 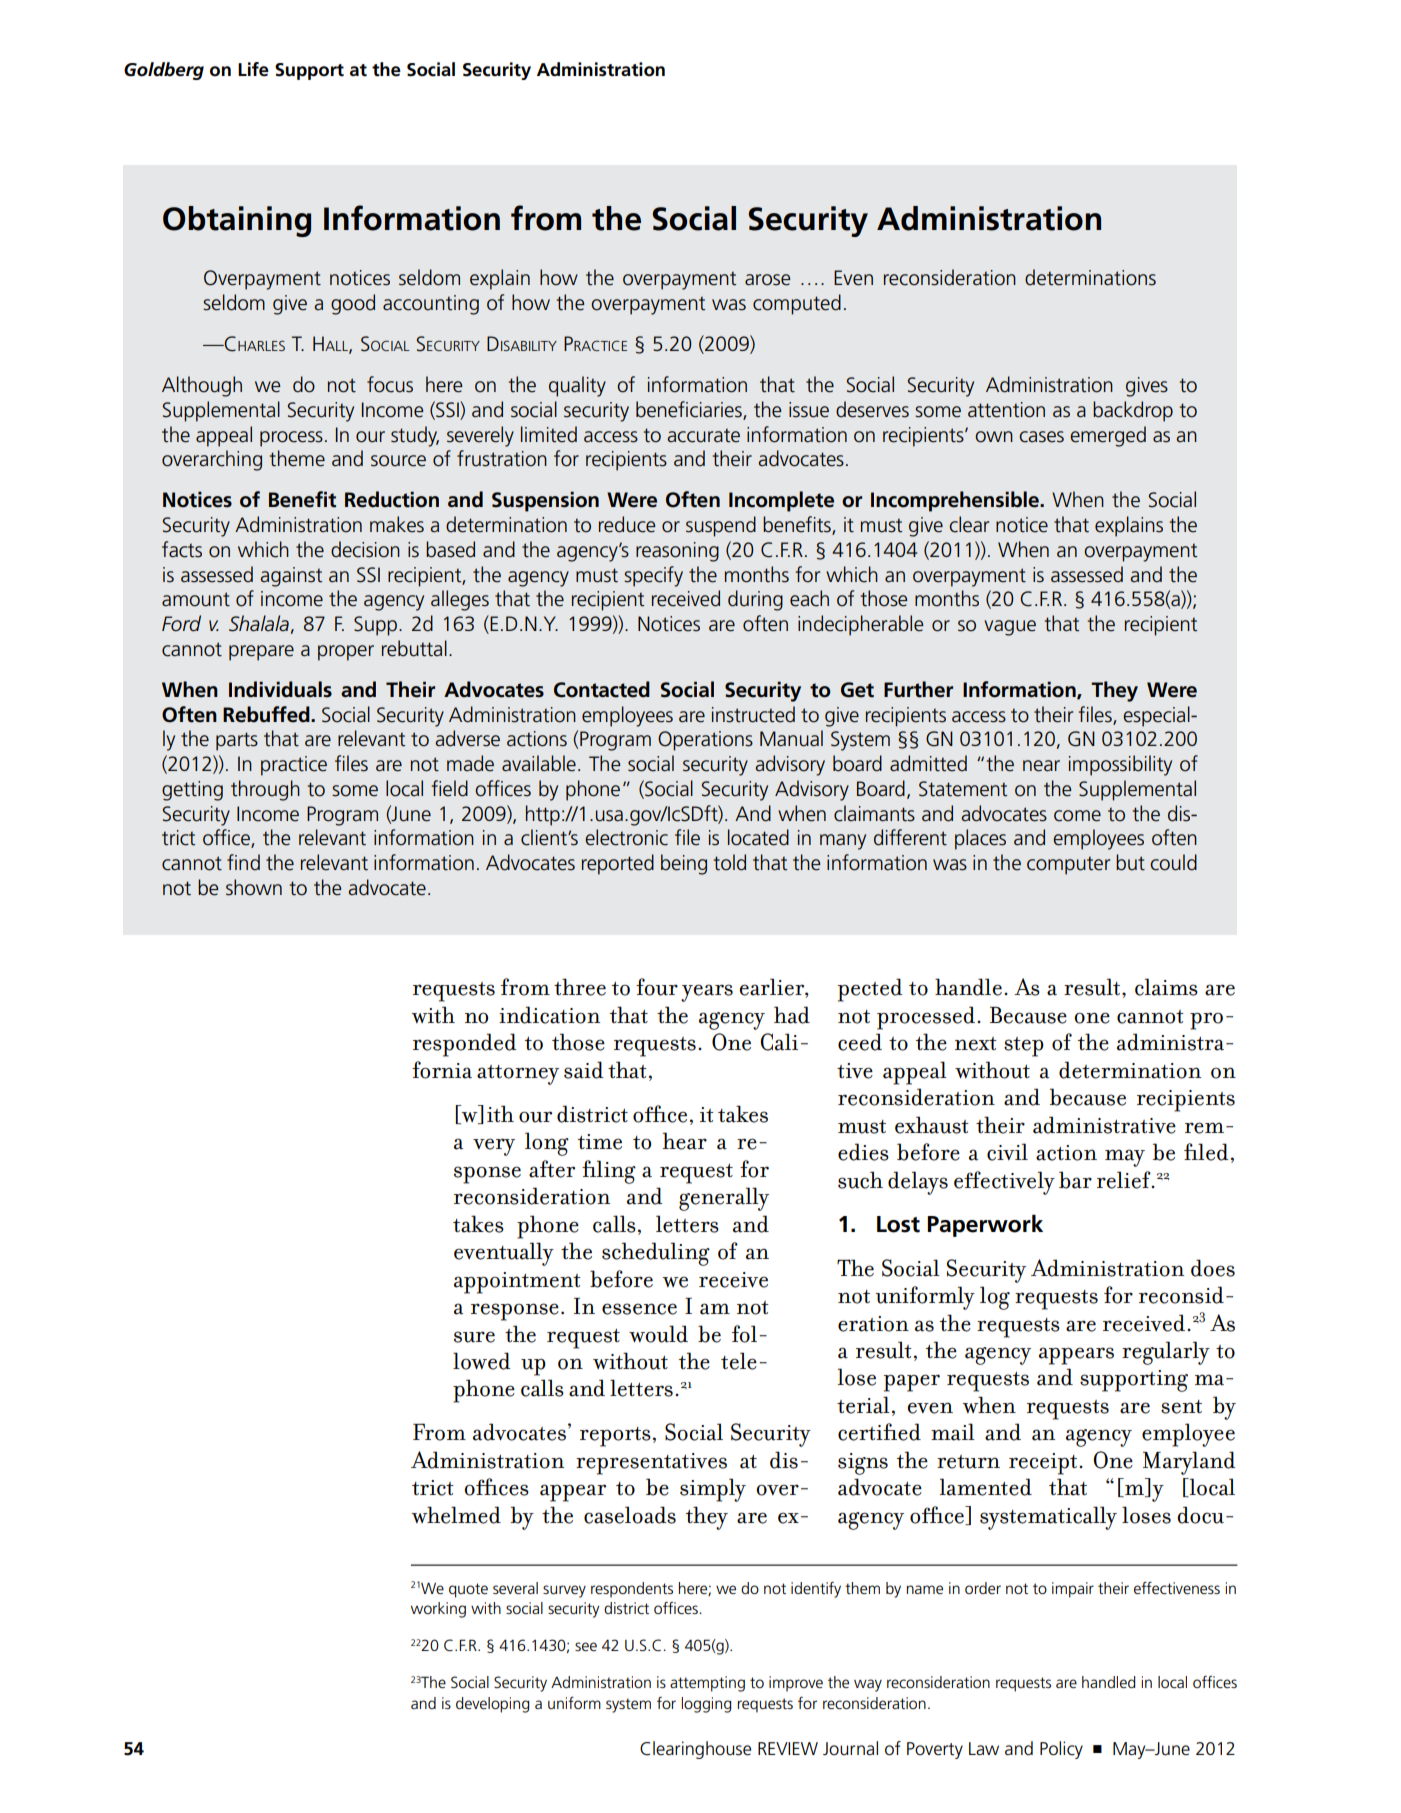 I want to click on emerged, so click(x=1108, y=436).
